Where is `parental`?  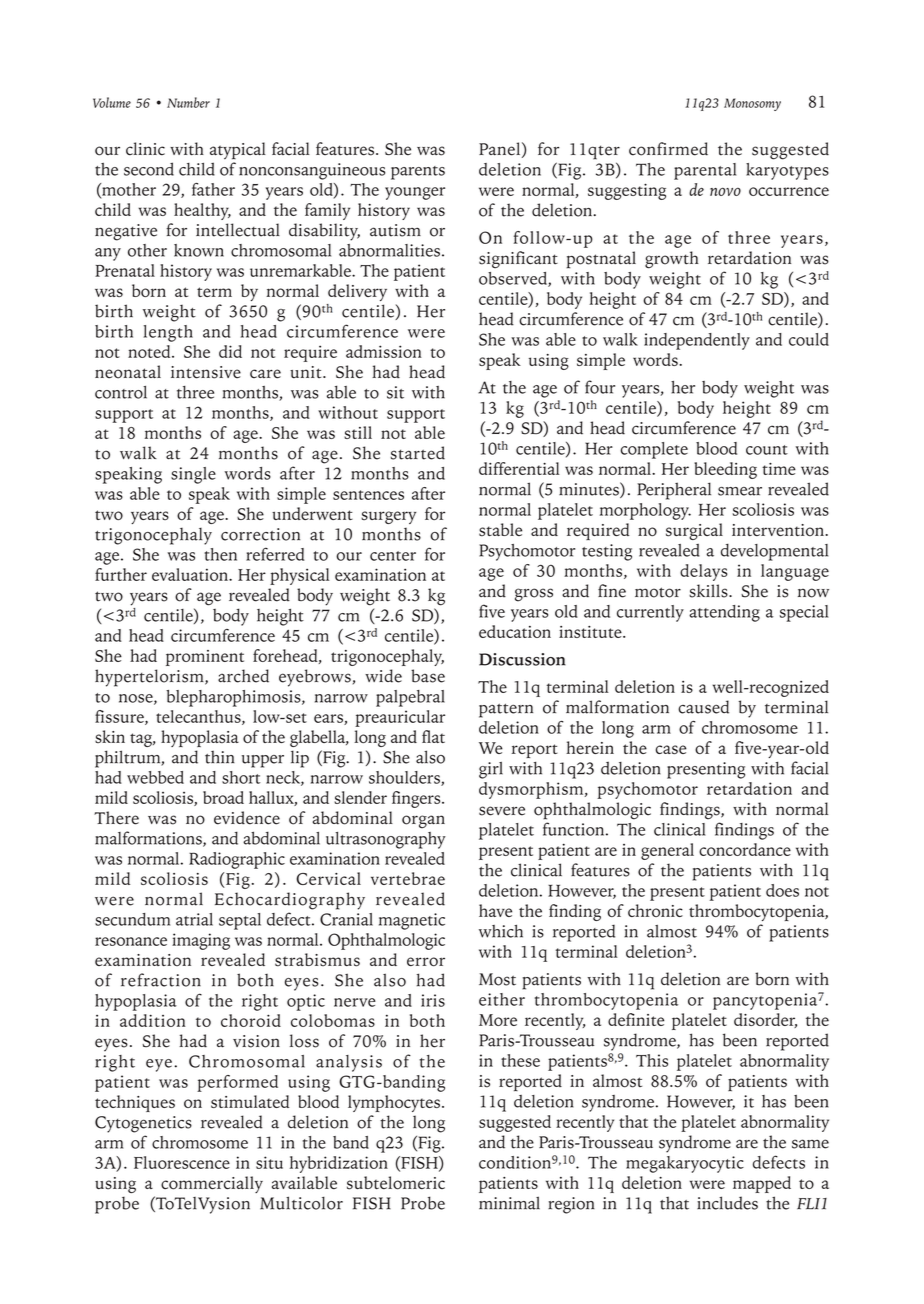
parental is located at coordinates (705, 171).
